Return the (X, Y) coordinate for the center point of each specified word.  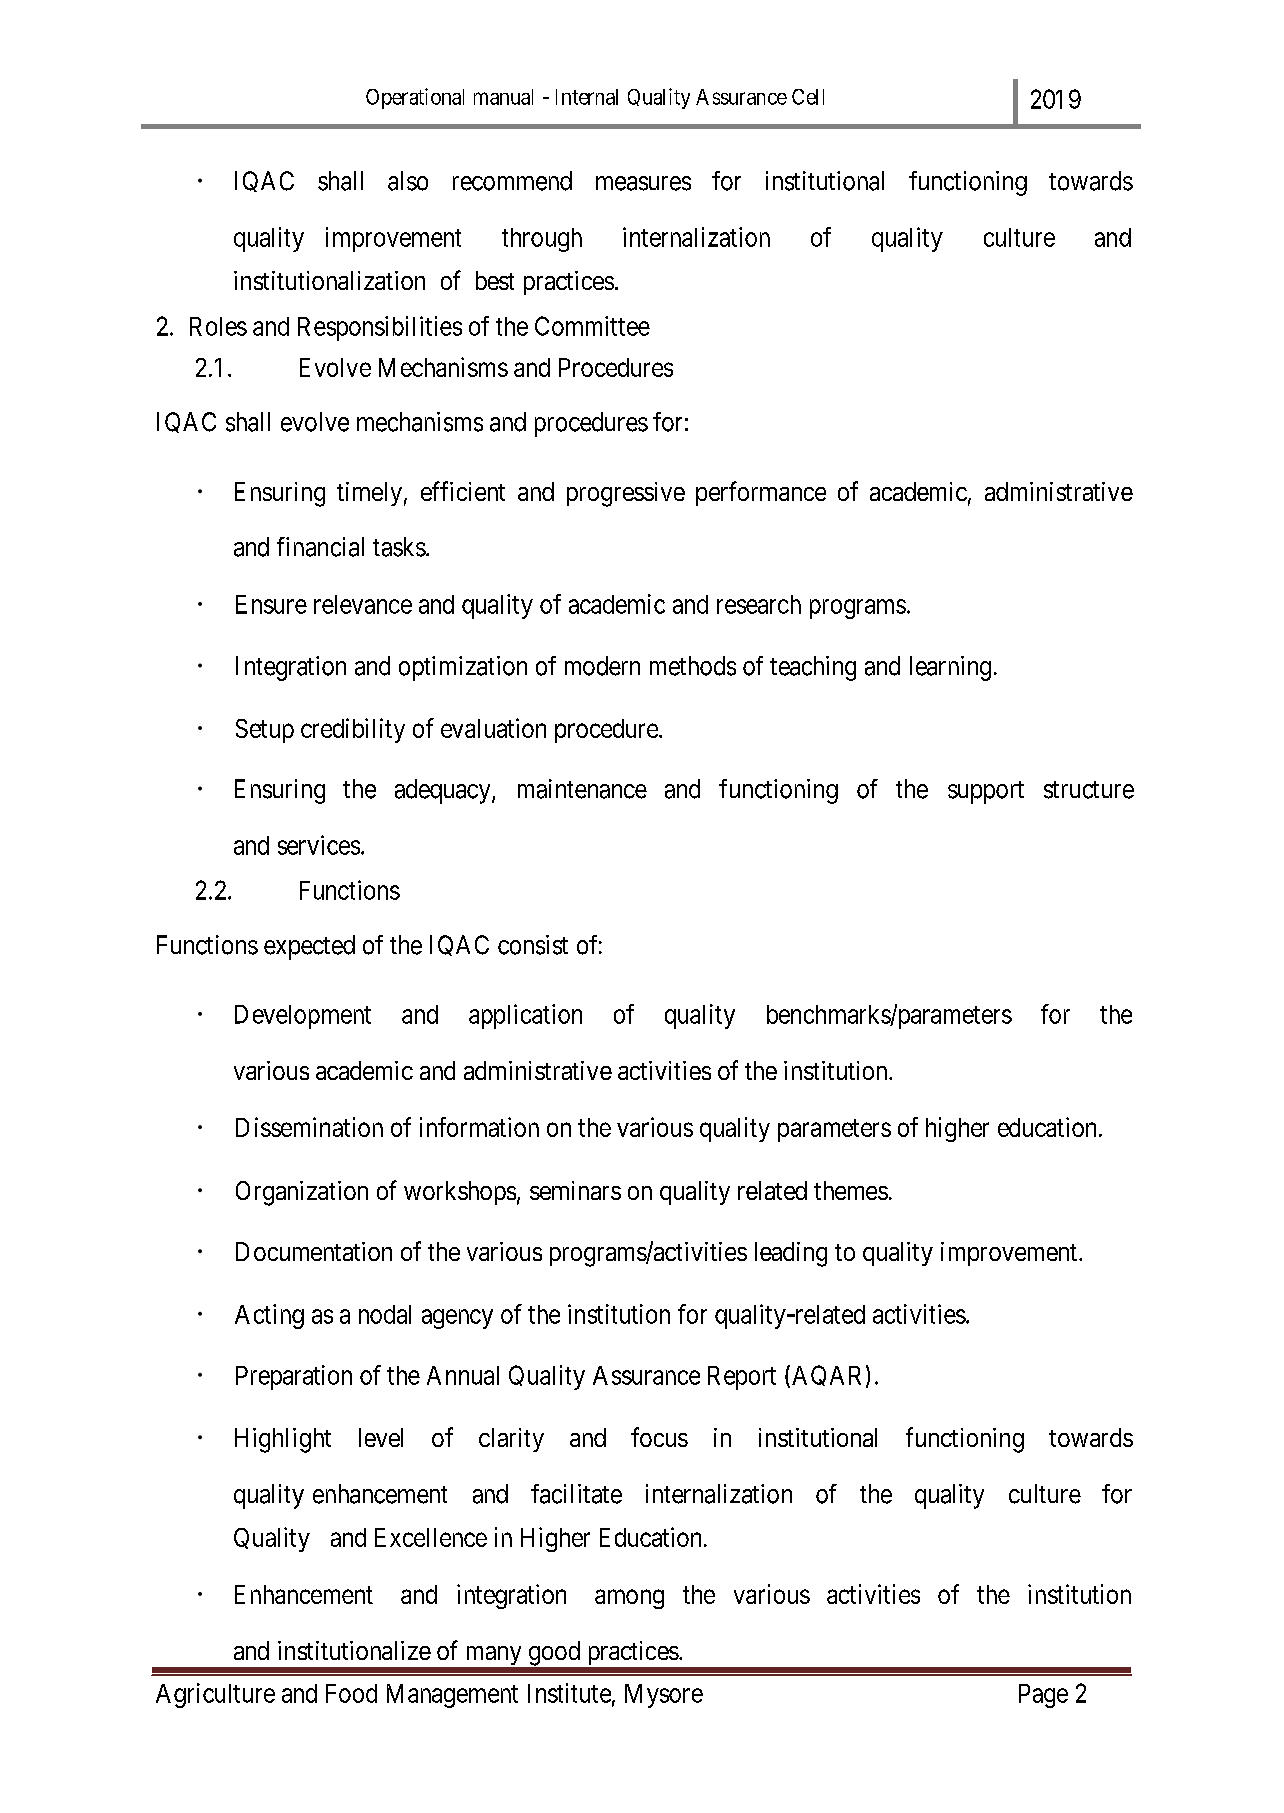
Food (351, 1693)
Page (1043, 1696)
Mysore (664, 1696)
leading (791, 1254)
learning (950, 668)
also (408, 181)
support (986, 792)
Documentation (314, 1251)
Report (742, 1378)
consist (533, 945)
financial (320, 547)
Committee (592, 326)
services (319, 845)
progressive (626, 494)
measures (643, 183)
